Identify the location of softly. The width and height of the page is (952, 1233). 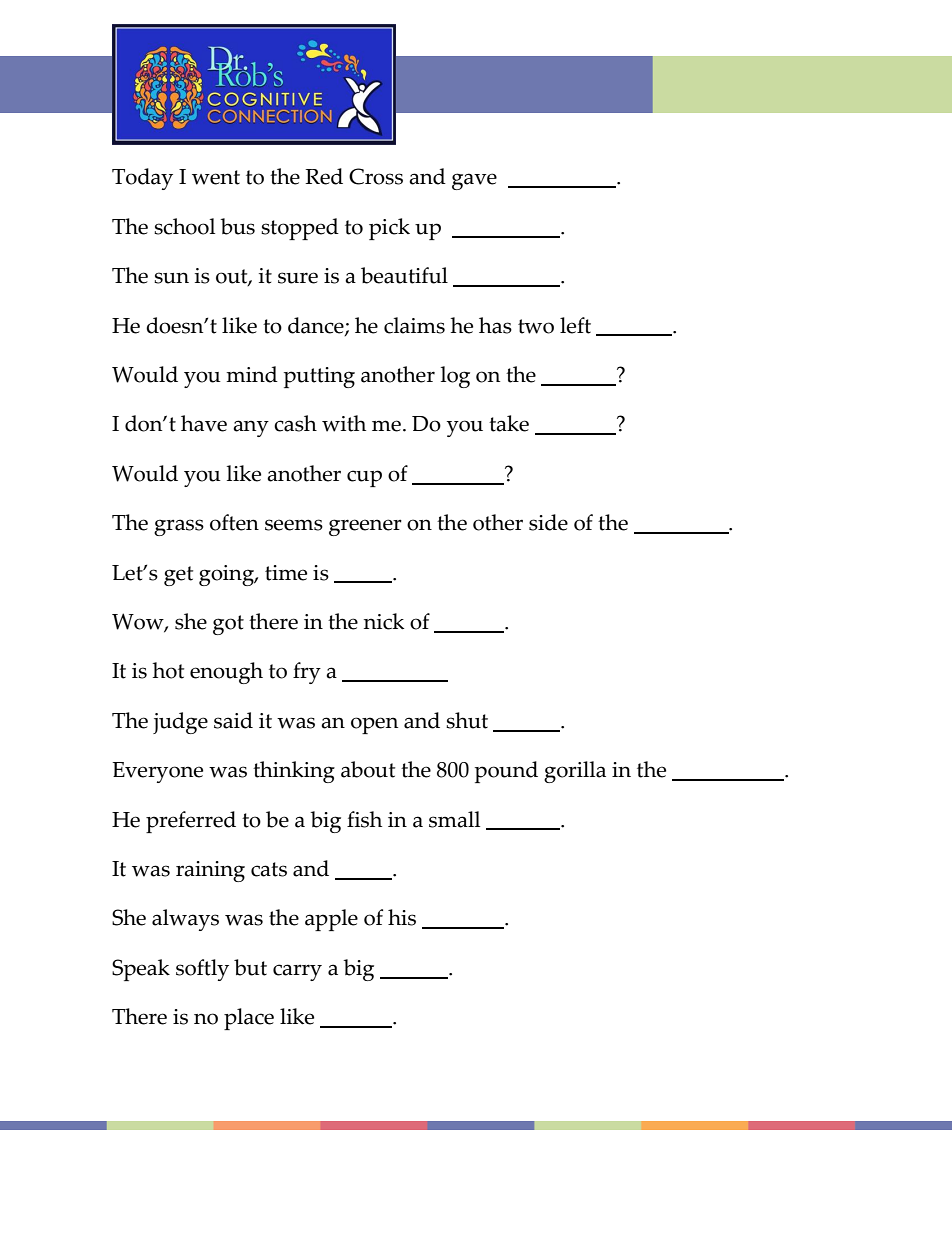
(202, 970).
